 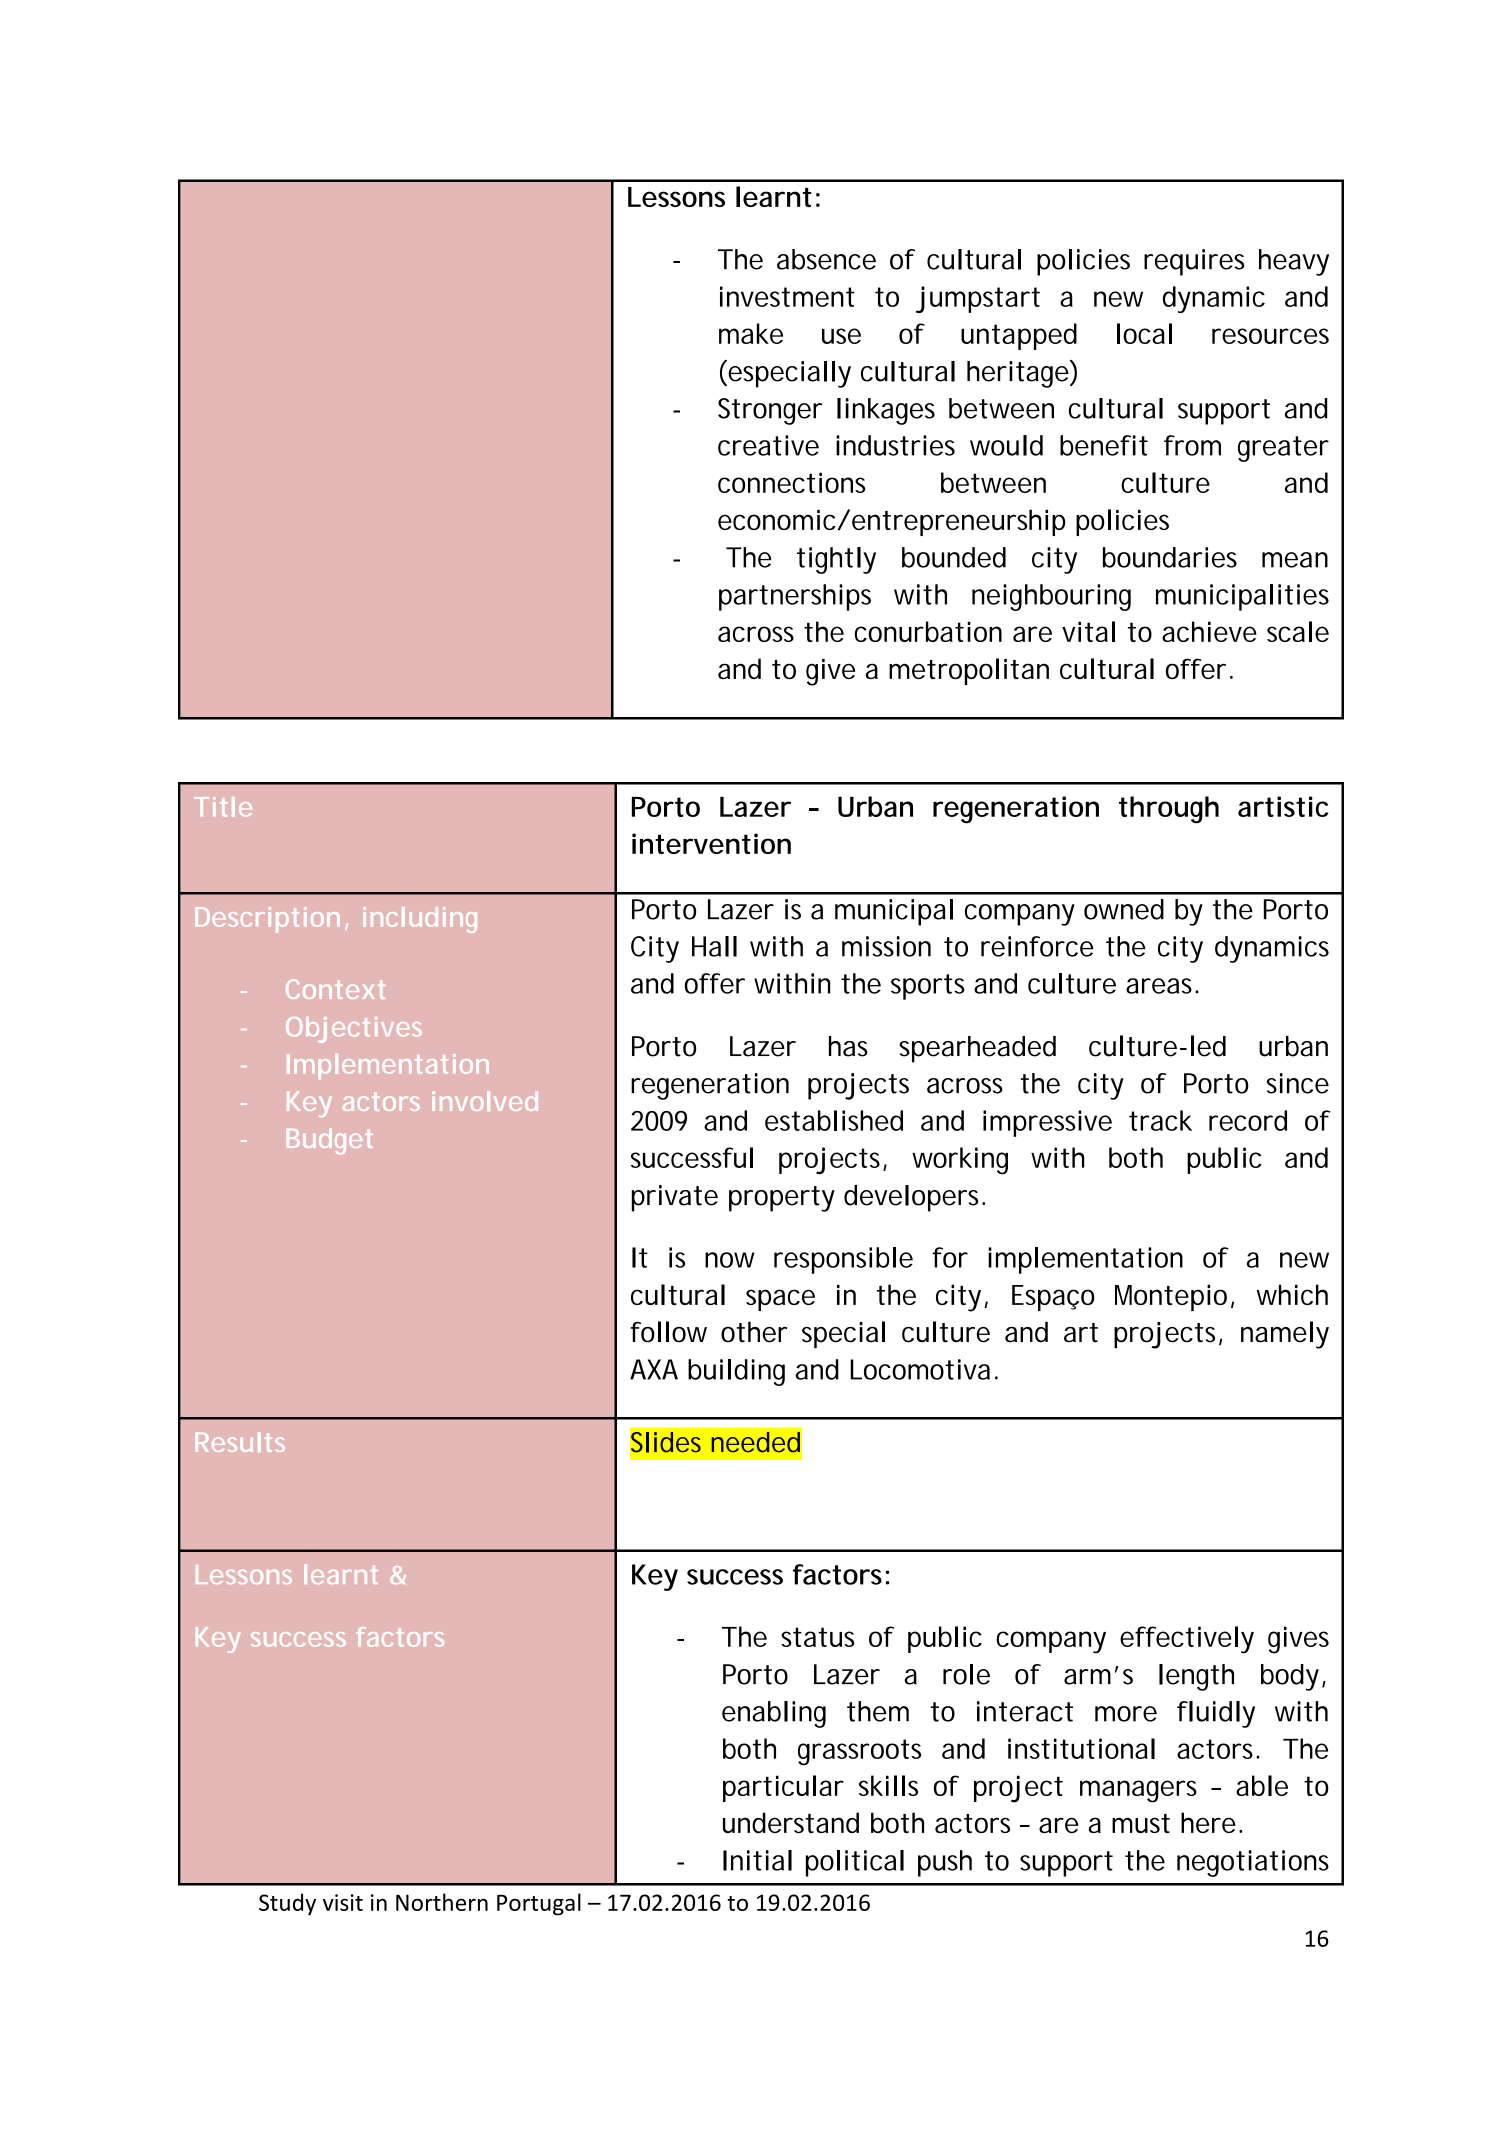 I want to click on investment, so click(x=787, y=296).
